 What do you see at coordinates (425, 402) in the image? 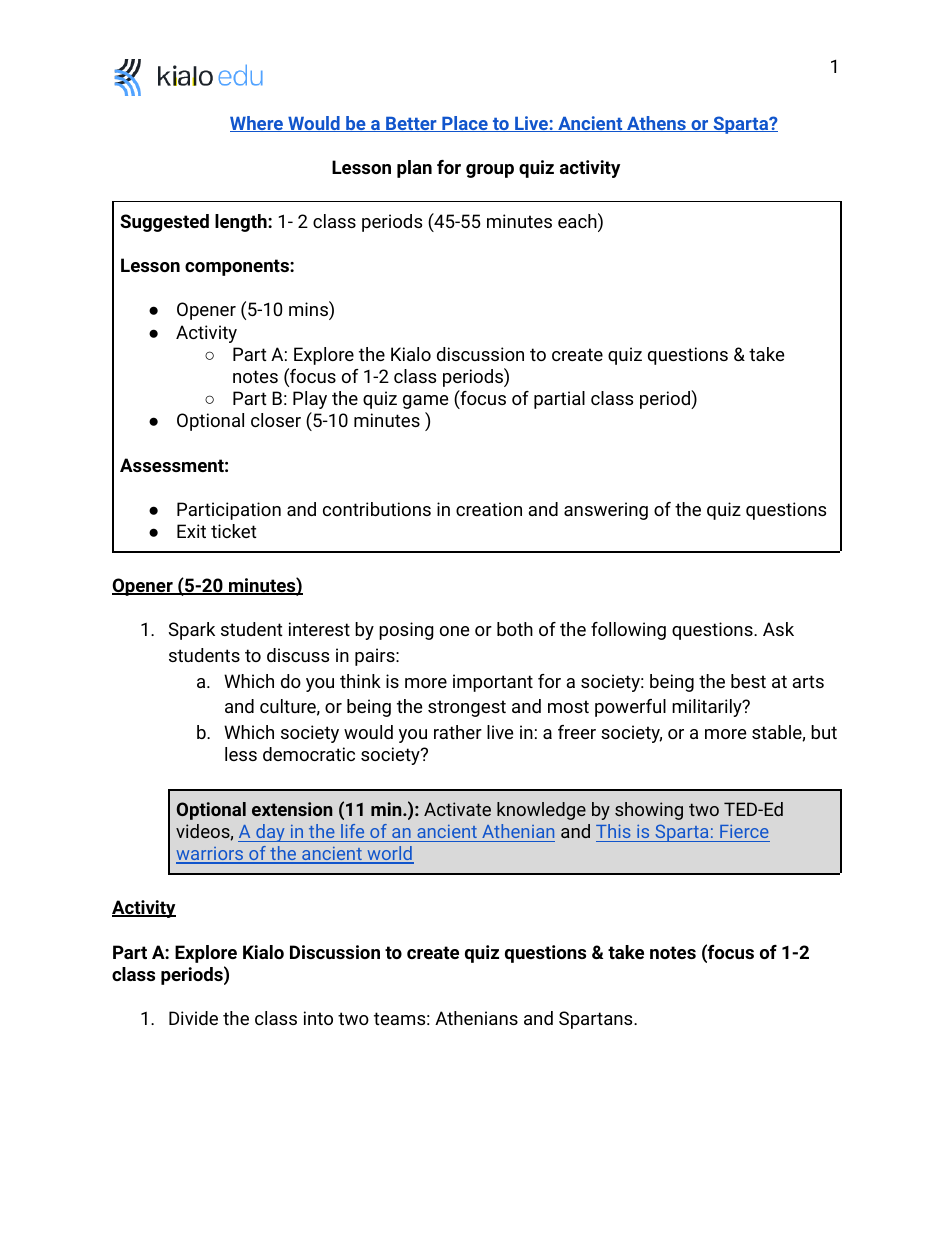
I see `game` at bounding box center [425, 402].
